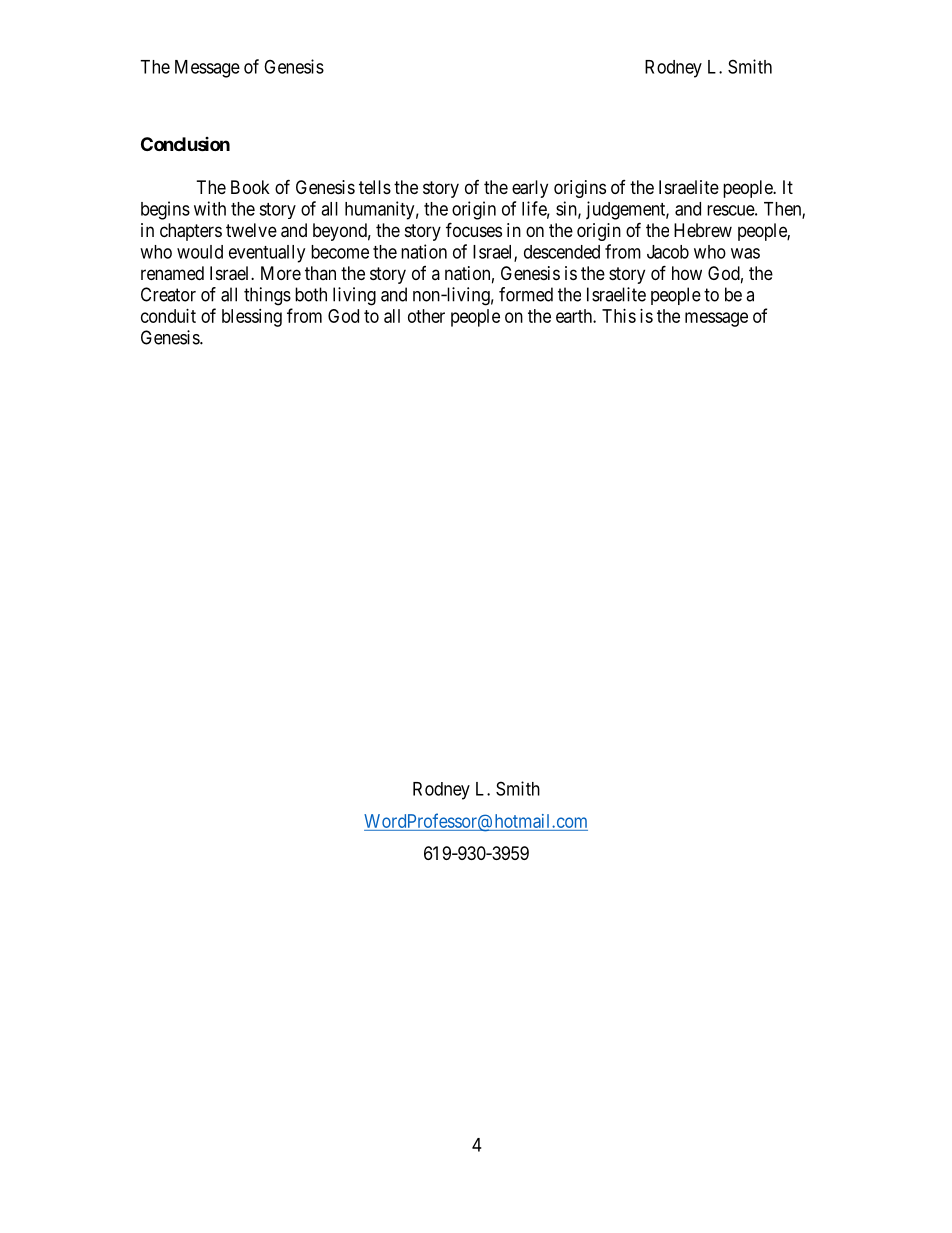  What do you see at coordinates (320, 273) in the screenshot?
I see `than` at bounding box center [320, 273].
